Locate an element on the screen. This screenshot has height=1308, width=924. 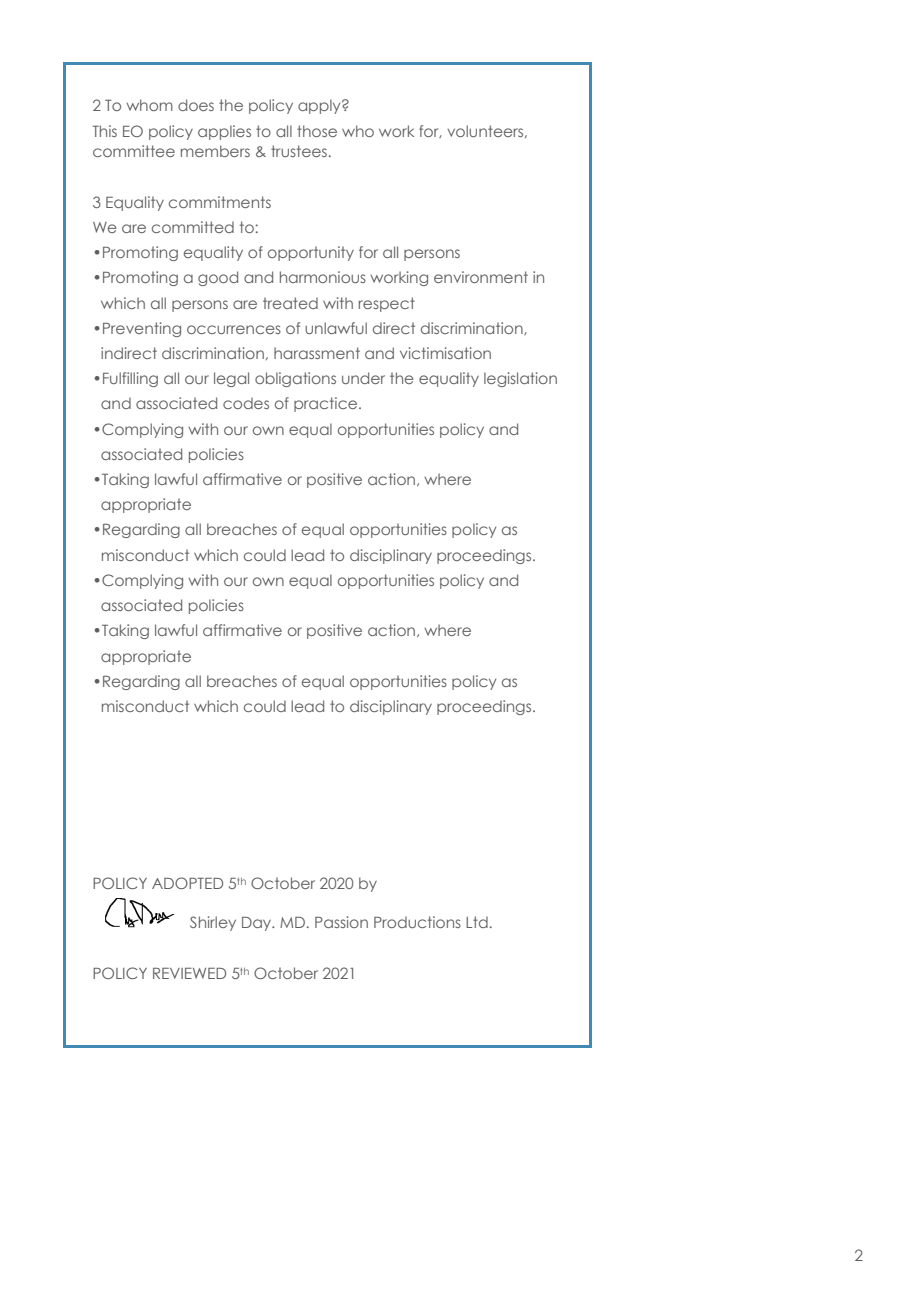
environment is located at coordinates (481, 277).
